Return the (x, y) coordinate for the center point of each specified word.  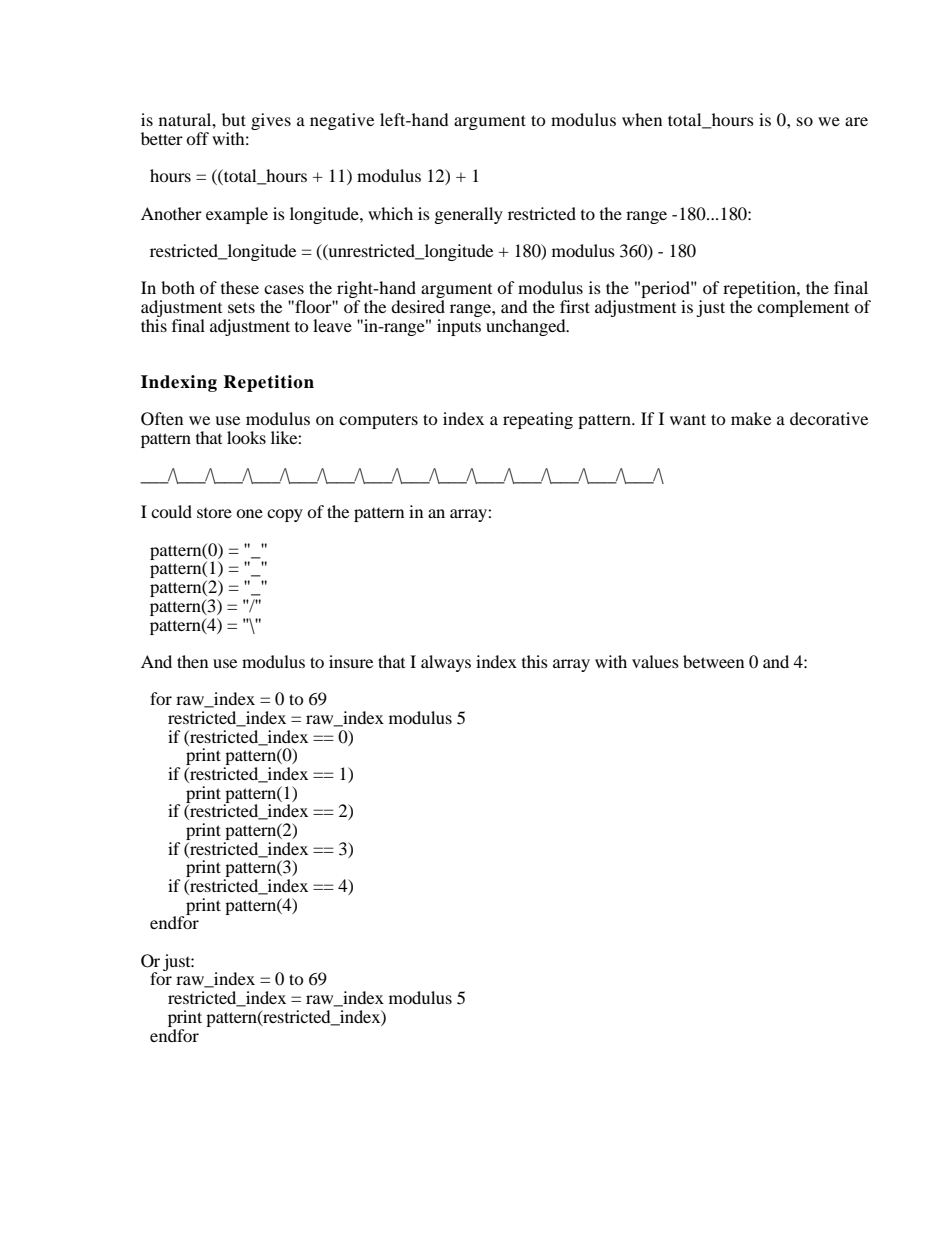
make (751, 418)
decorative (829, 418)
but (234, 119)
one (249, 513)
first (575, 306)
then (192, 661)
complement (803, 308)
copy (285, 515)
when (642, 119)
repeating (538, 420)
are (856, 121)
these (240, 287)
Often (162, 419)
